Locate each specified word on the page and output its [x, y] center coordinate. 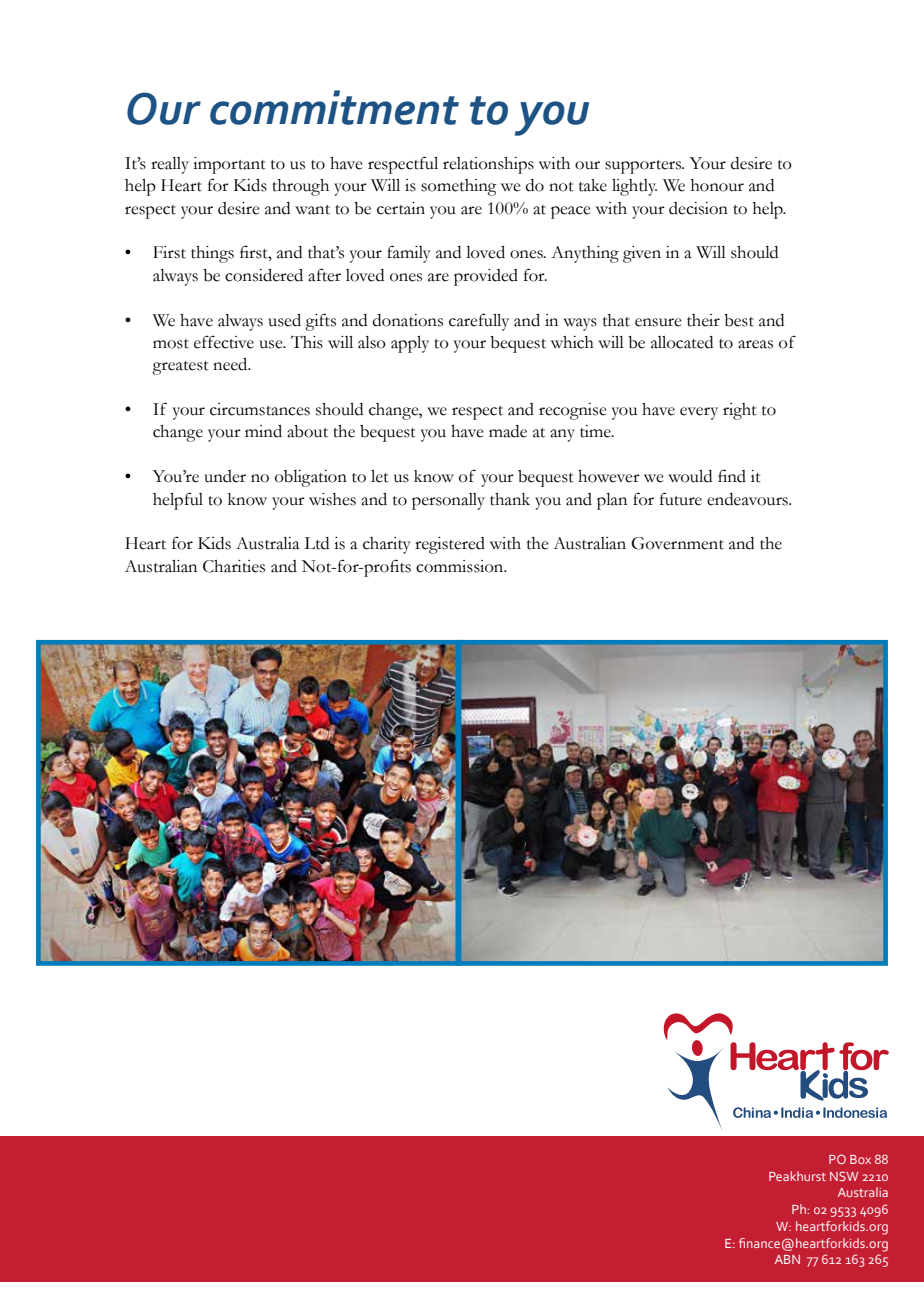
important [229, 165]
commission [461, 566]
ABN [787, 1259]
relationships [488, 165]
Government [677, 543]
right [740, 411]
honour [717, 185]
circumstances [260, 409]
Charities [234, 566]
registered [450, 545]
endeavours [748, 499]
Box [860, 1159]
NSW [844, 1176]
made [508, 431]
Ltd [316, 543]
